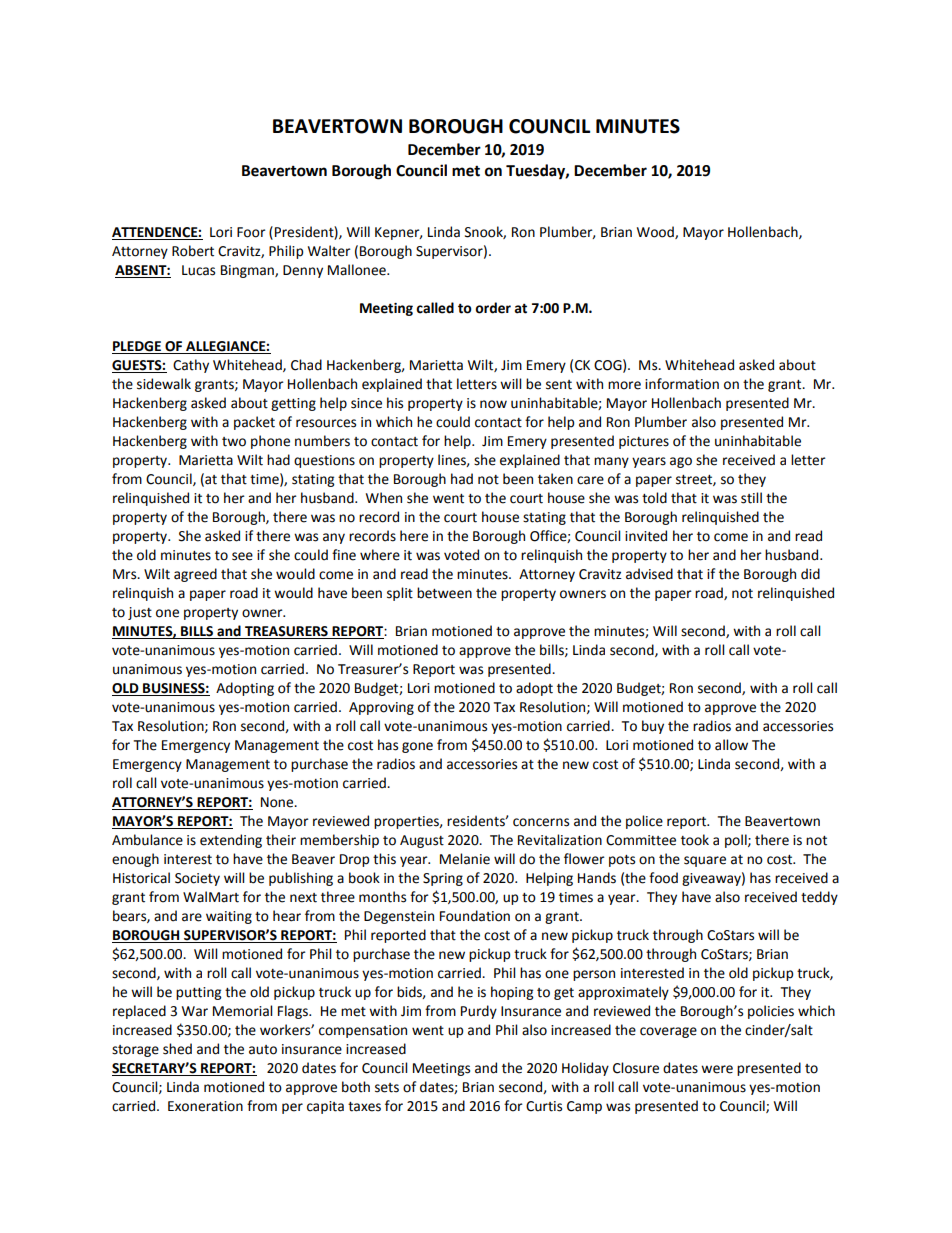  Describe the element at coordinates (193, 251) in the image. I see `Robert` at that location.
